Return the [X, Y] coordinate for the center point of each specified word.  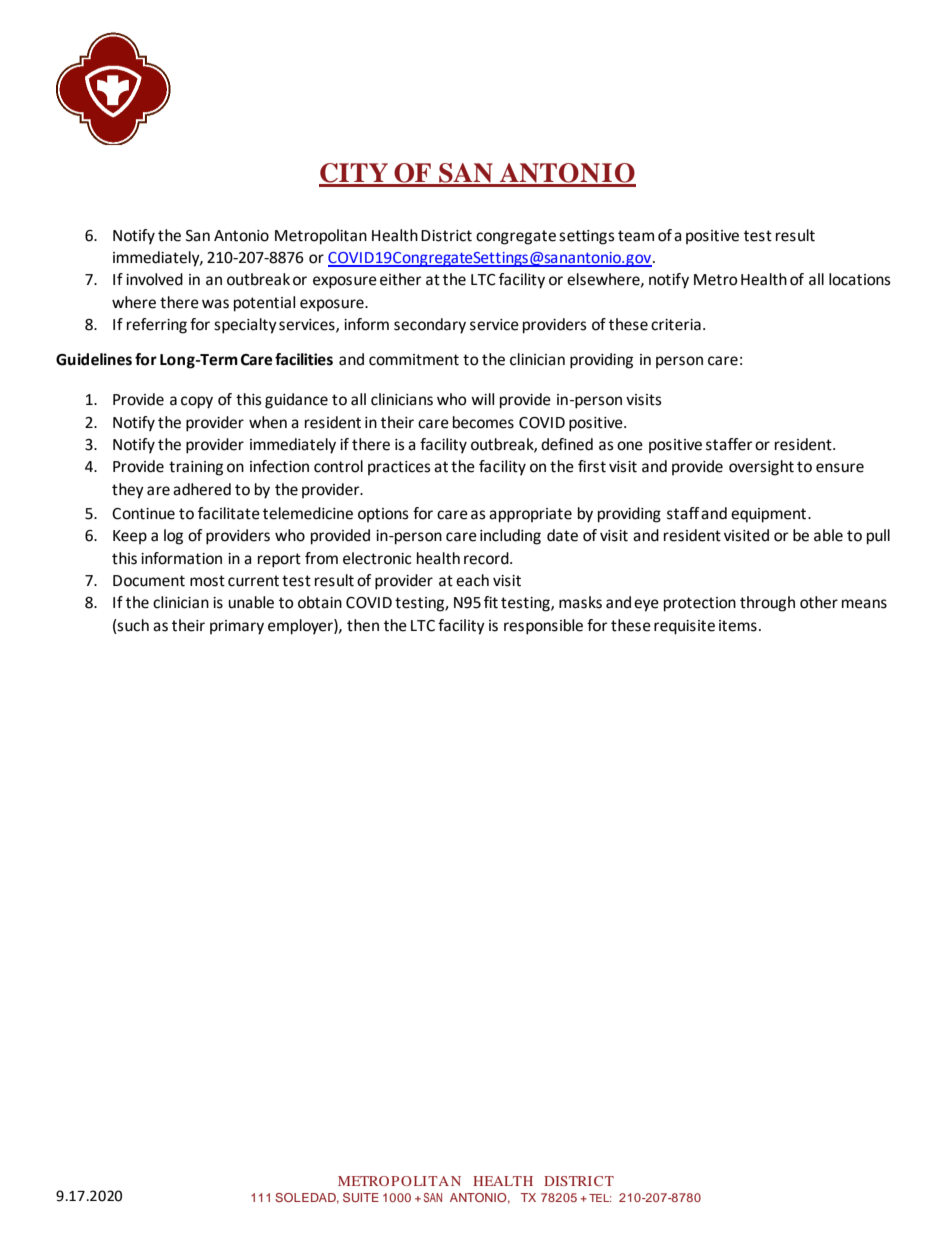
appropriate [530, 515]
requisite [684, 627]
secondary [430, 326]
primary [237, 627]
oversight [761, 468]
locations [860, 279]
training [196, 468]
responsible [543, 627]
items [738, 626]
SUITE [361, 1197]
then [363, 625]
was [215, 304]
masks [580, 602]
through [767, 604]
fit [491, 602]
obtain [320, 602]
